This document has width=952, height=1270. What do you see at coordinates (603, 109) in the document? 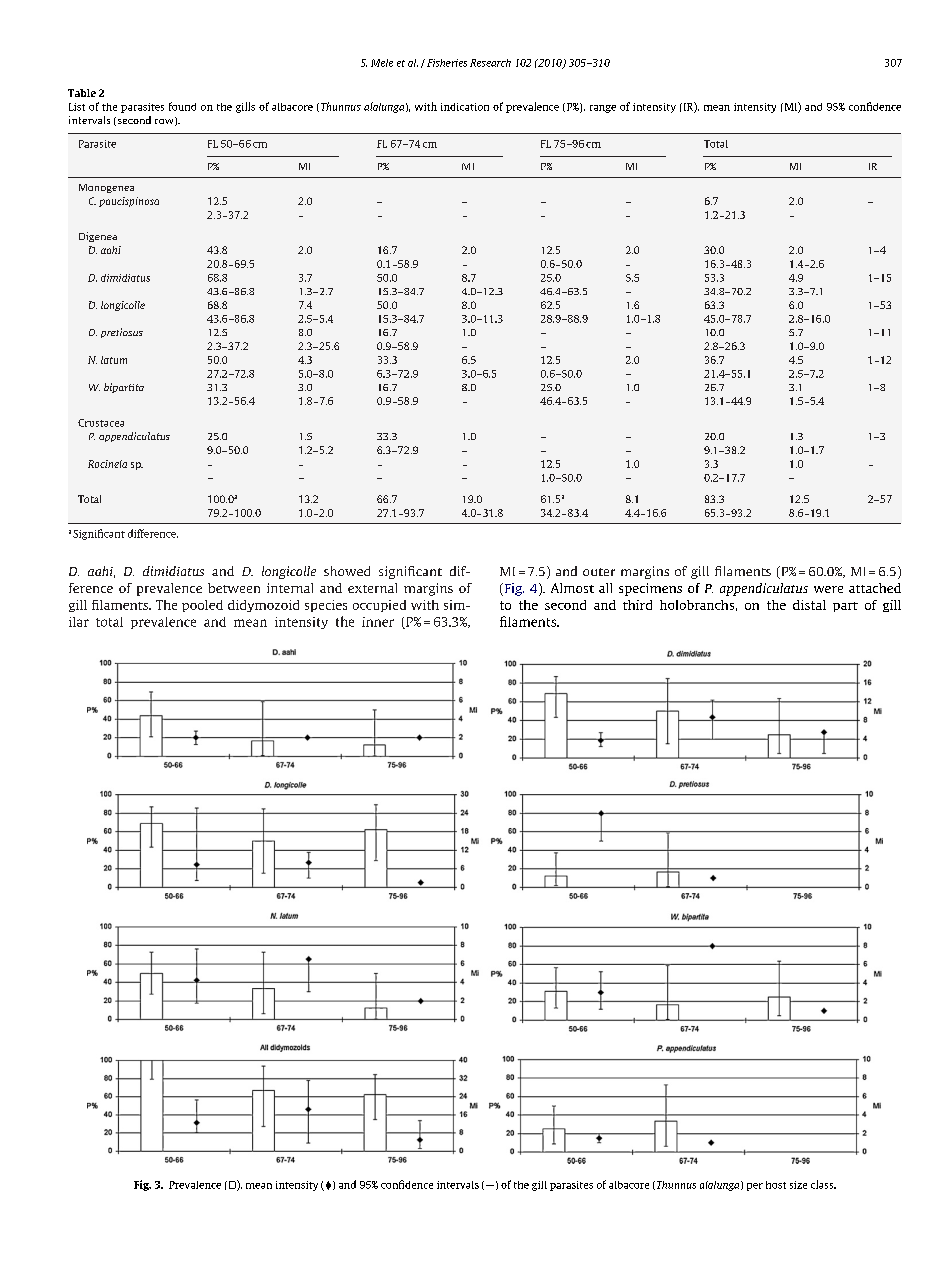
I see `range` at bounding box center [603, 109].
